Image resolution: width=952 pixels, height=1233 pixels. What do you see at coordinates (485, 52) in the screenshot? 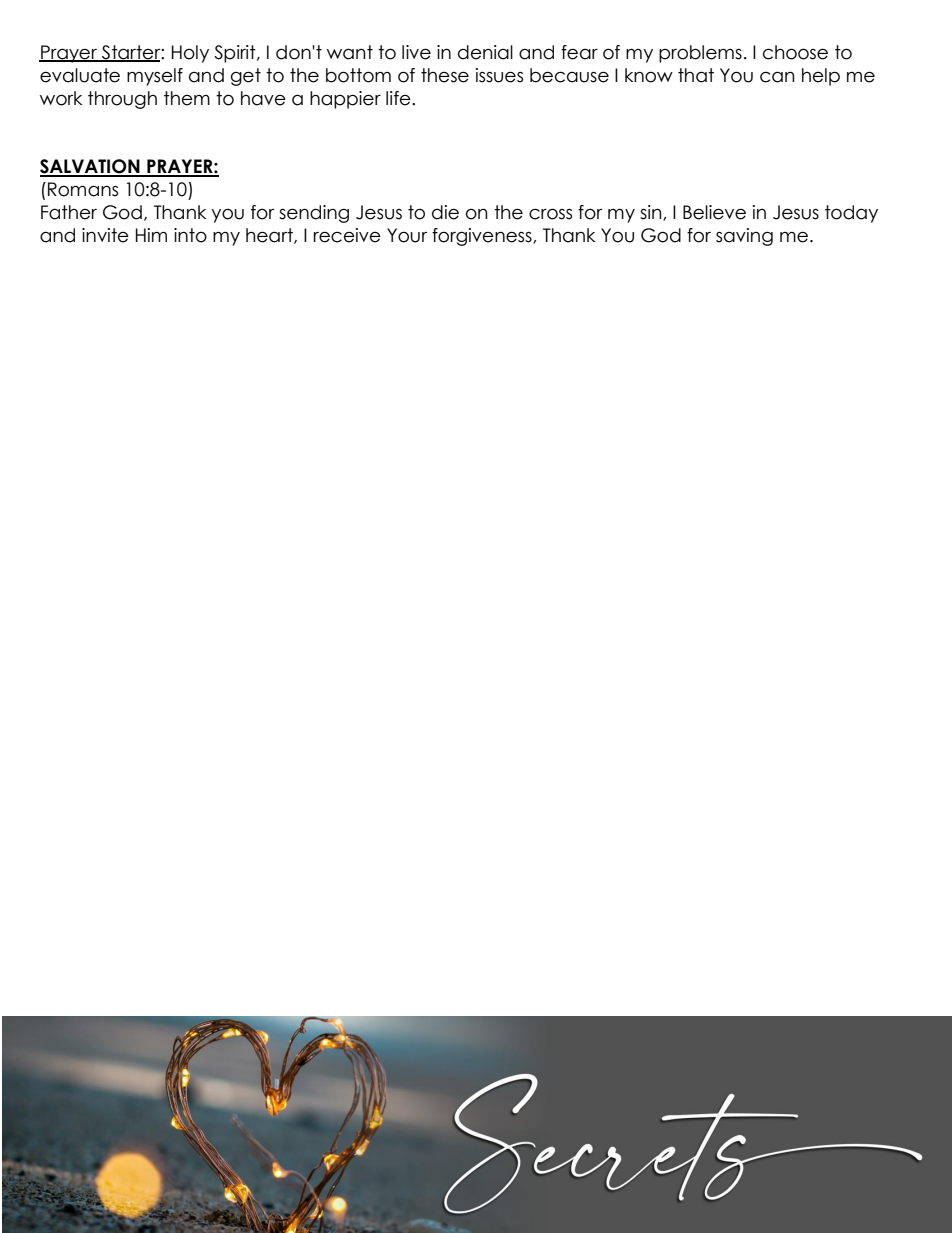
I see `denial` at bounding box center [485, 52].
